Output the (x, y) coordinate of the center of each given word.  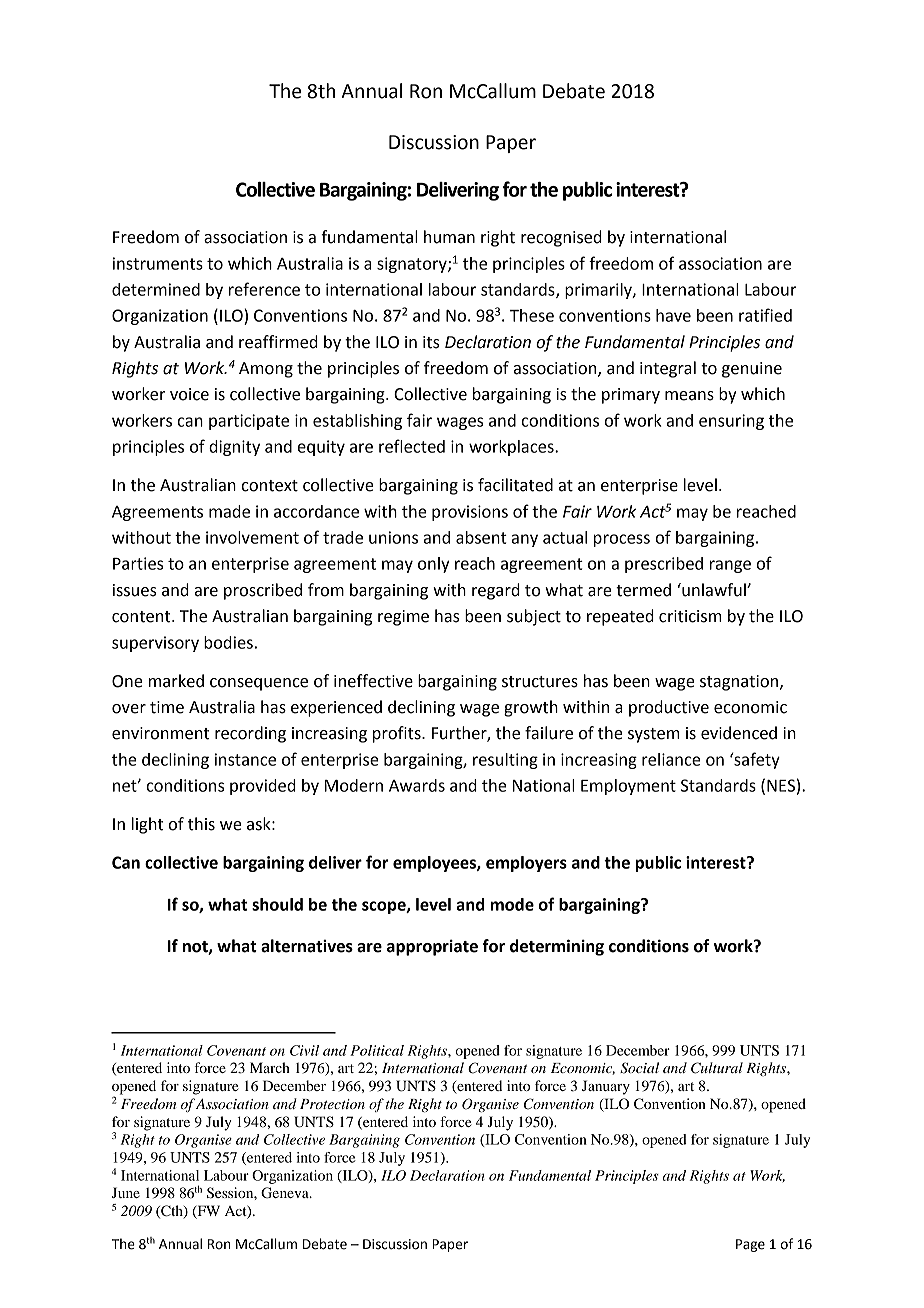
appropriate (432, 947)
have (673, 315)
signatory (413, 265)
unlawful (714, 590)
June (126, 1192)
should (277, 904)
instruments (158, 263)
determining (557, 947)
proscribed (263, 591)
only (433, 565)
